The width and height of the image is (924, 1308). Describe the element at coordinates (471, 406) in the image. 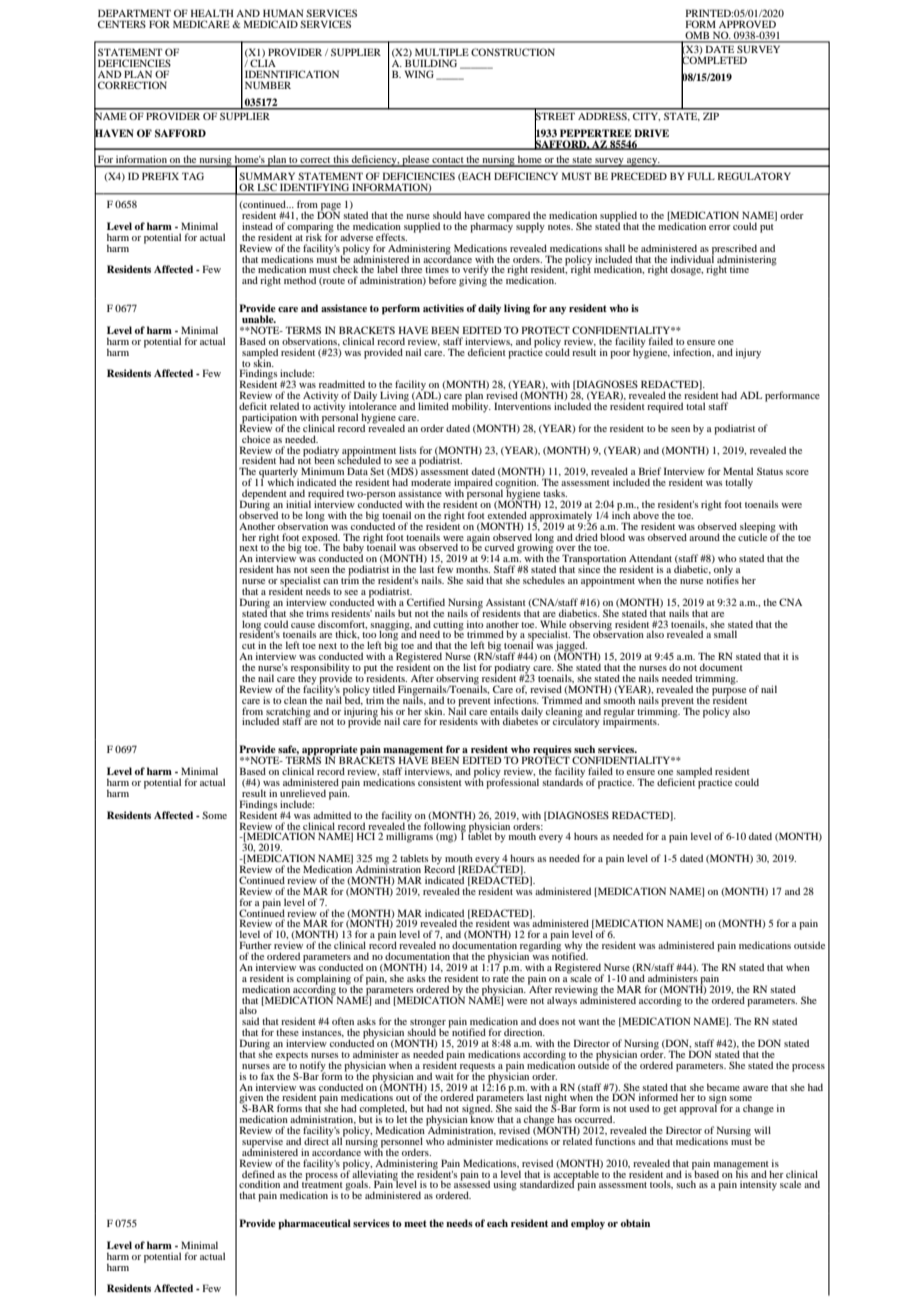

I see `mobility` at that location.
